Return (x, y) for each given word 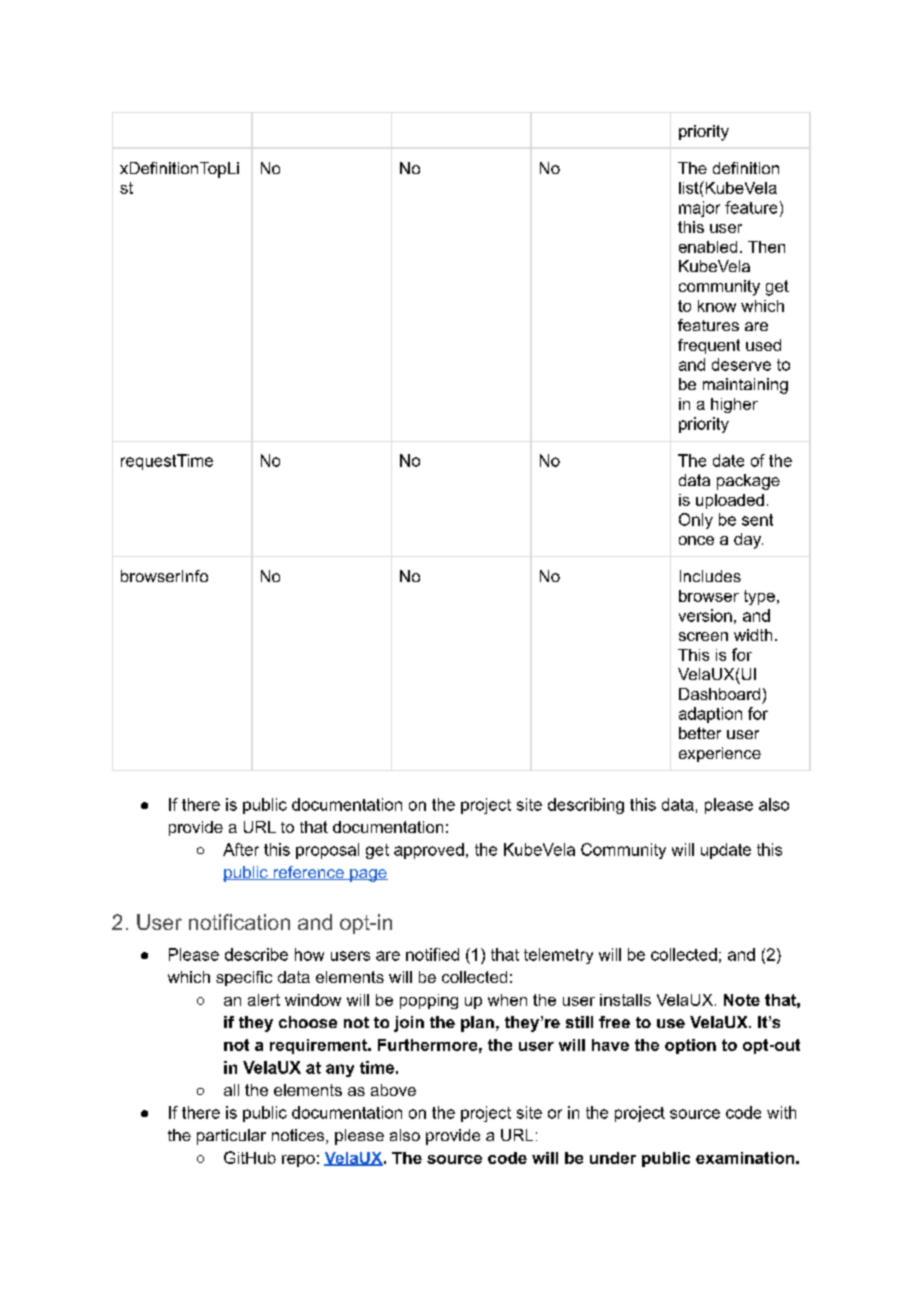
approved (429, 851)
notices (298, 1135)
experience (720, 754)
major (699, 209)
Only (696, 521)
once (696, 540)
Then (766, 247)
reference (308, 873)
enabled (708, 247)
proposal (327, 851)
